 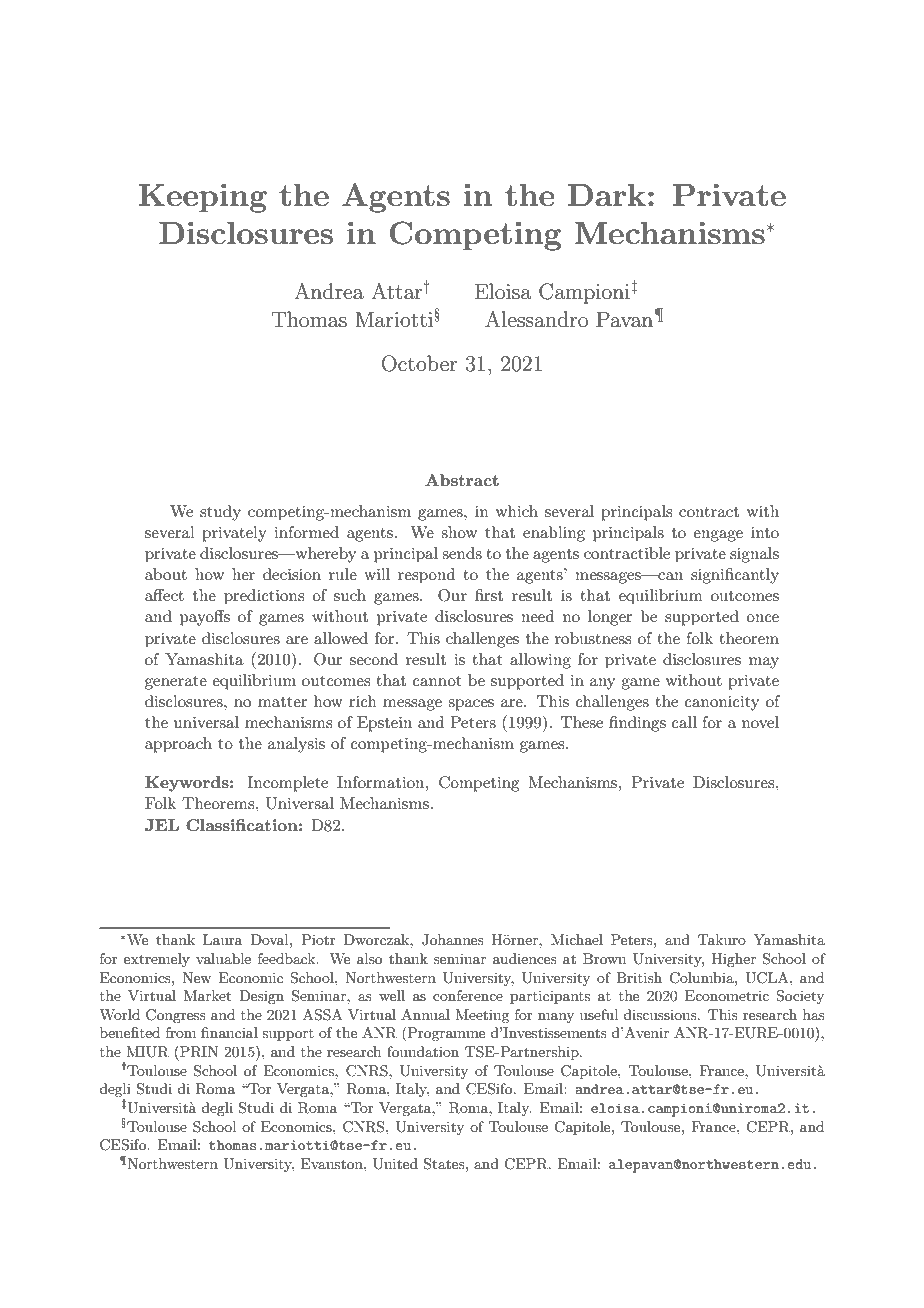 What do you see at coordinates (333, 1163) in the page?
I see `Evanston` at bounding box center [333, 1163].
